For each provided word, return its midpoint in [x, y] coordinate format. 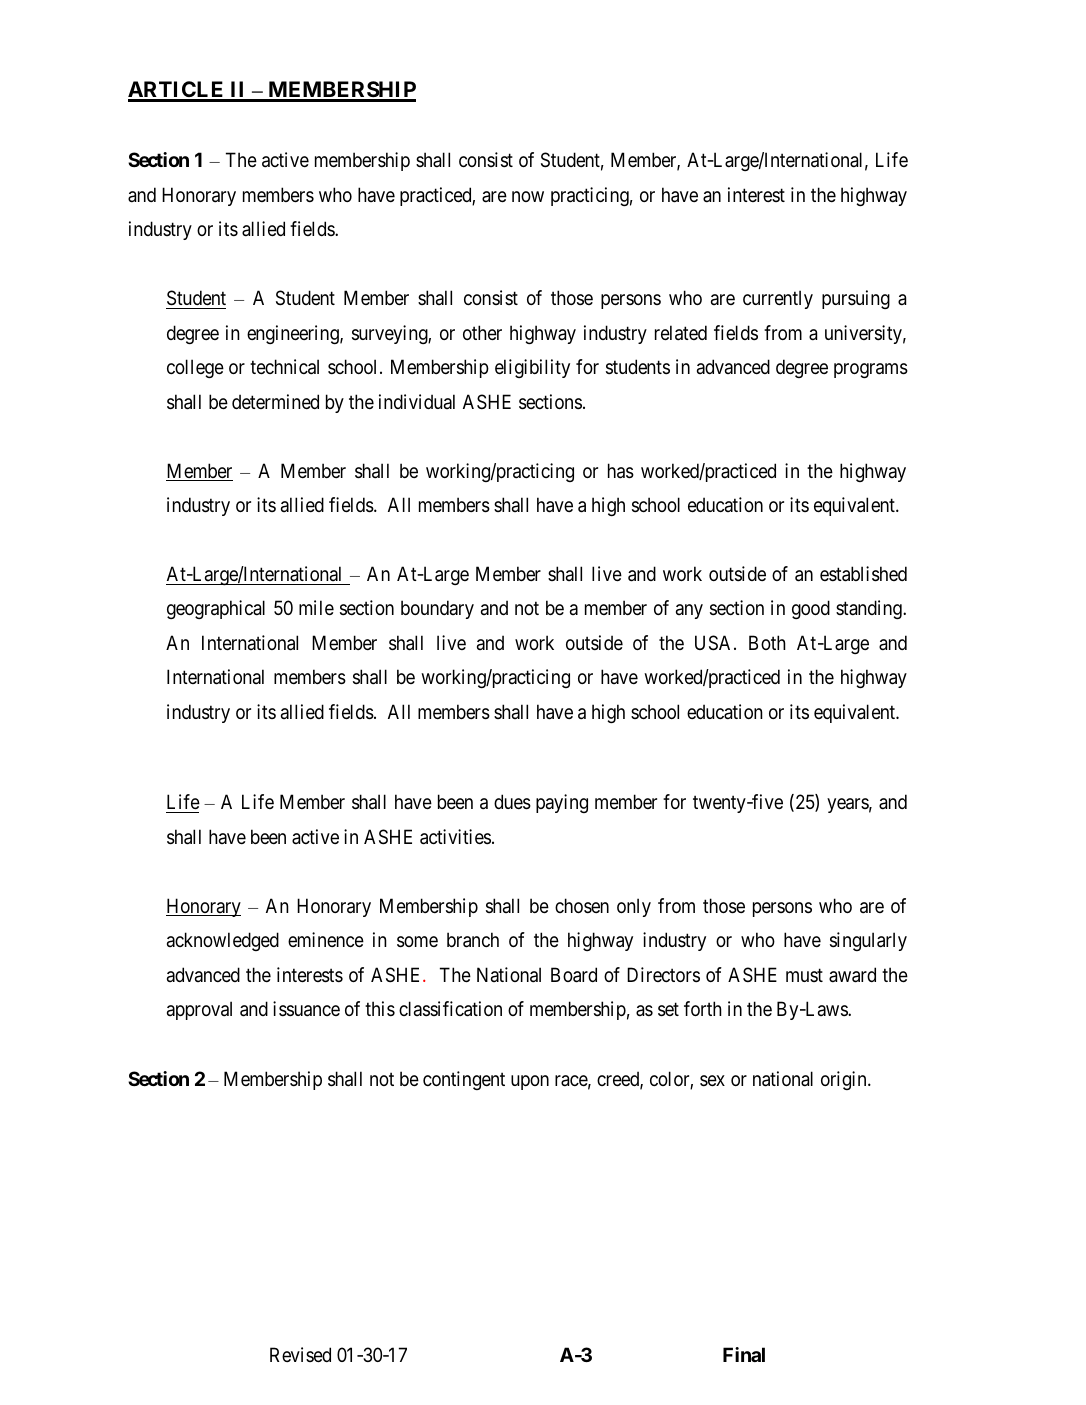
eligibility [532, 368]
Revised [300, 1355]
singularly [868, 941]
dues [512, 802]
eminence [326, 940]
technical [284, 367]
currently [778, 299]
